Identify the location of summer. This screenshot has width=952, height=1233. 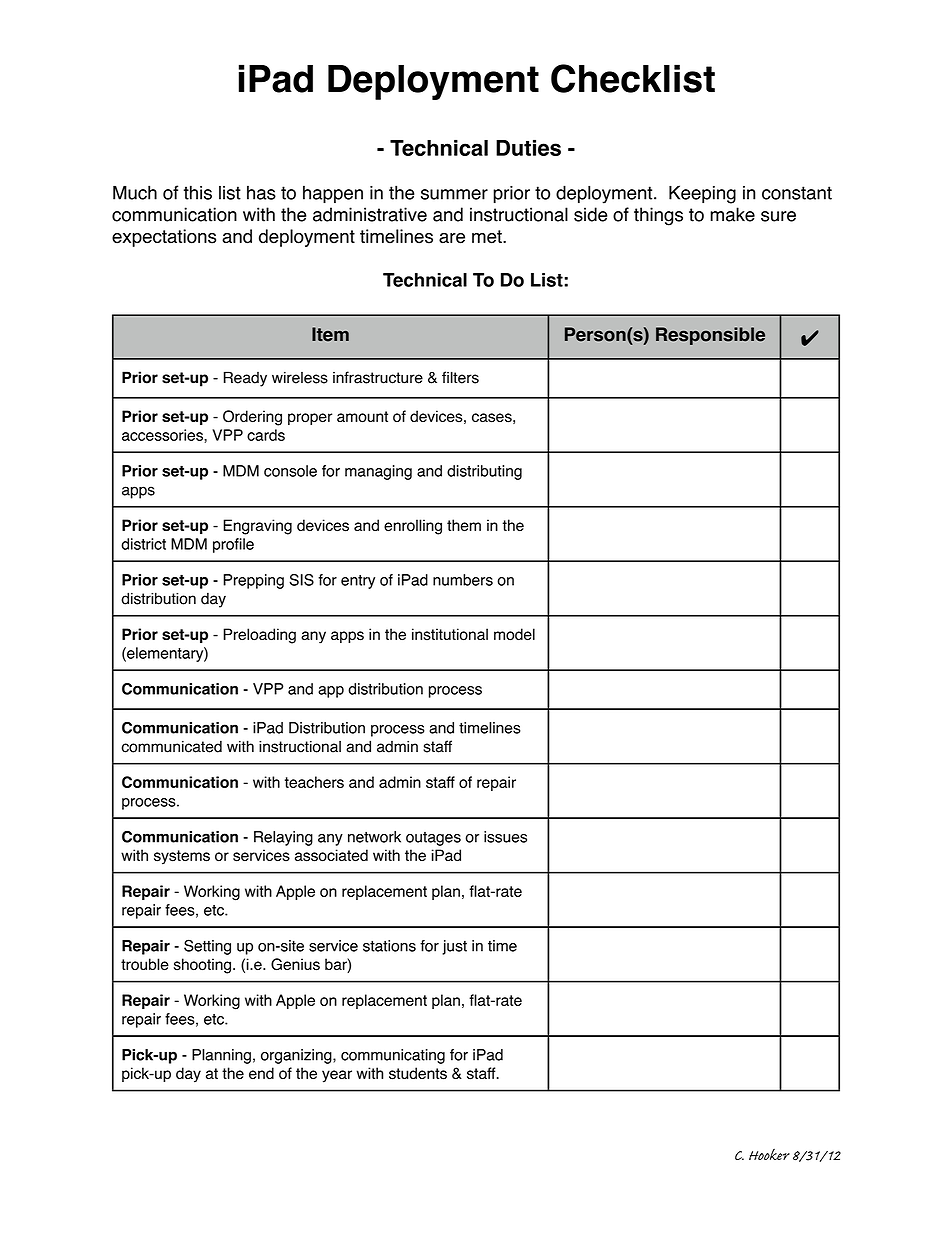
(454, 194).
